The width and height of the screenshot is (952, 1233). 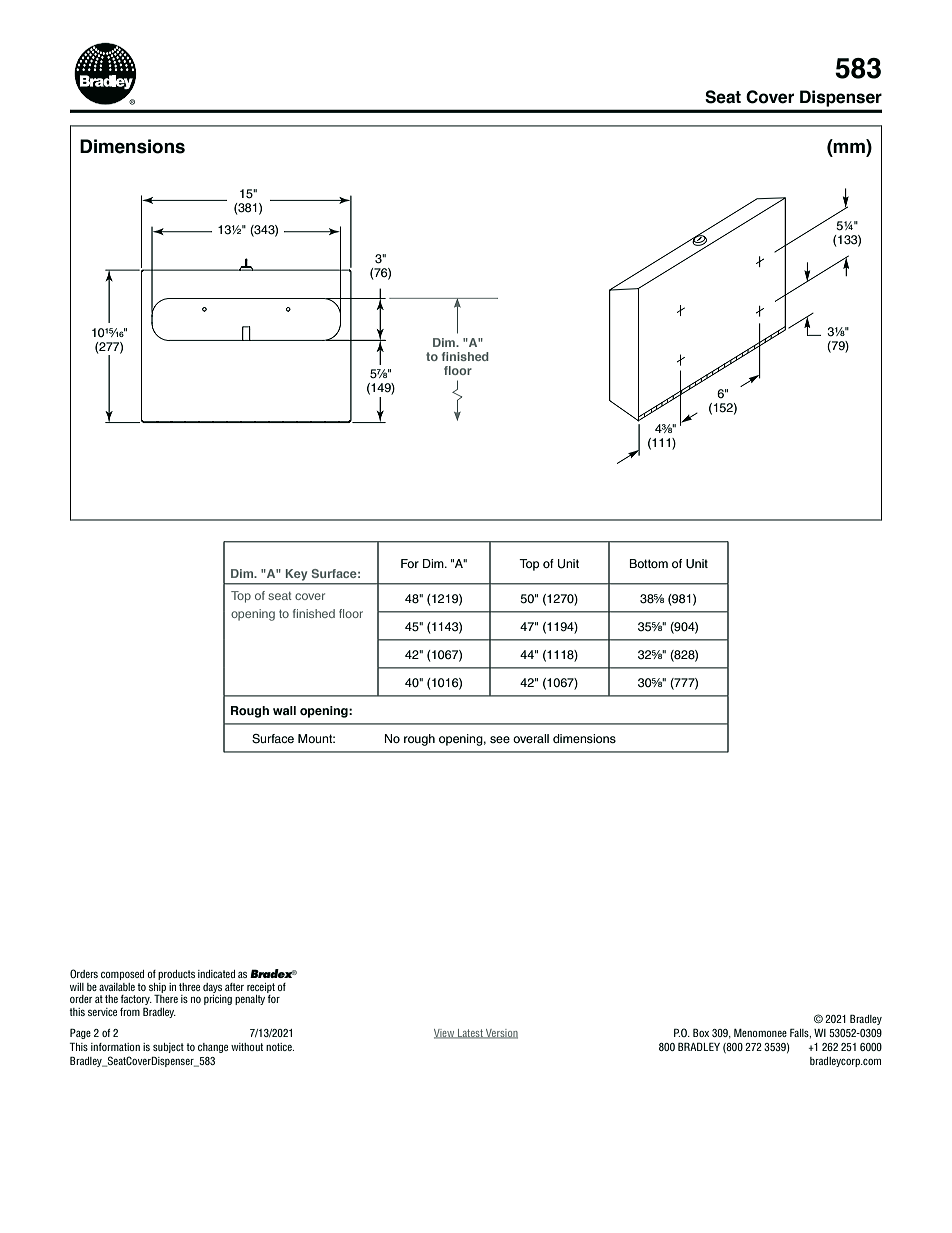 What do you see at coordinates (284, 710) in the screenshot?
I see `wall` at bounding box center [284, 710].
